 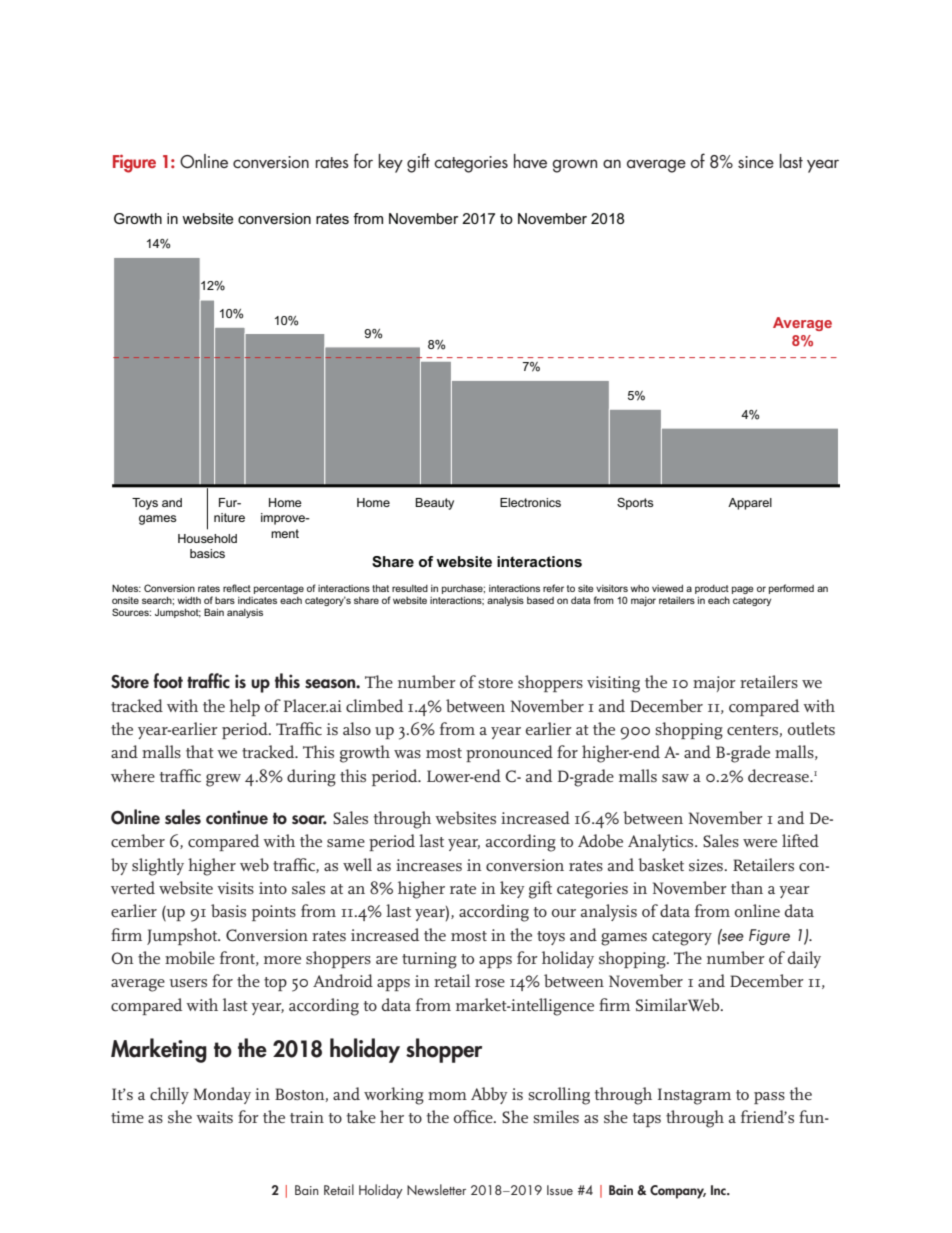 What do you see at coordinates (756, 162) in the image?
I see `since` at bounding box center [756, 162].
